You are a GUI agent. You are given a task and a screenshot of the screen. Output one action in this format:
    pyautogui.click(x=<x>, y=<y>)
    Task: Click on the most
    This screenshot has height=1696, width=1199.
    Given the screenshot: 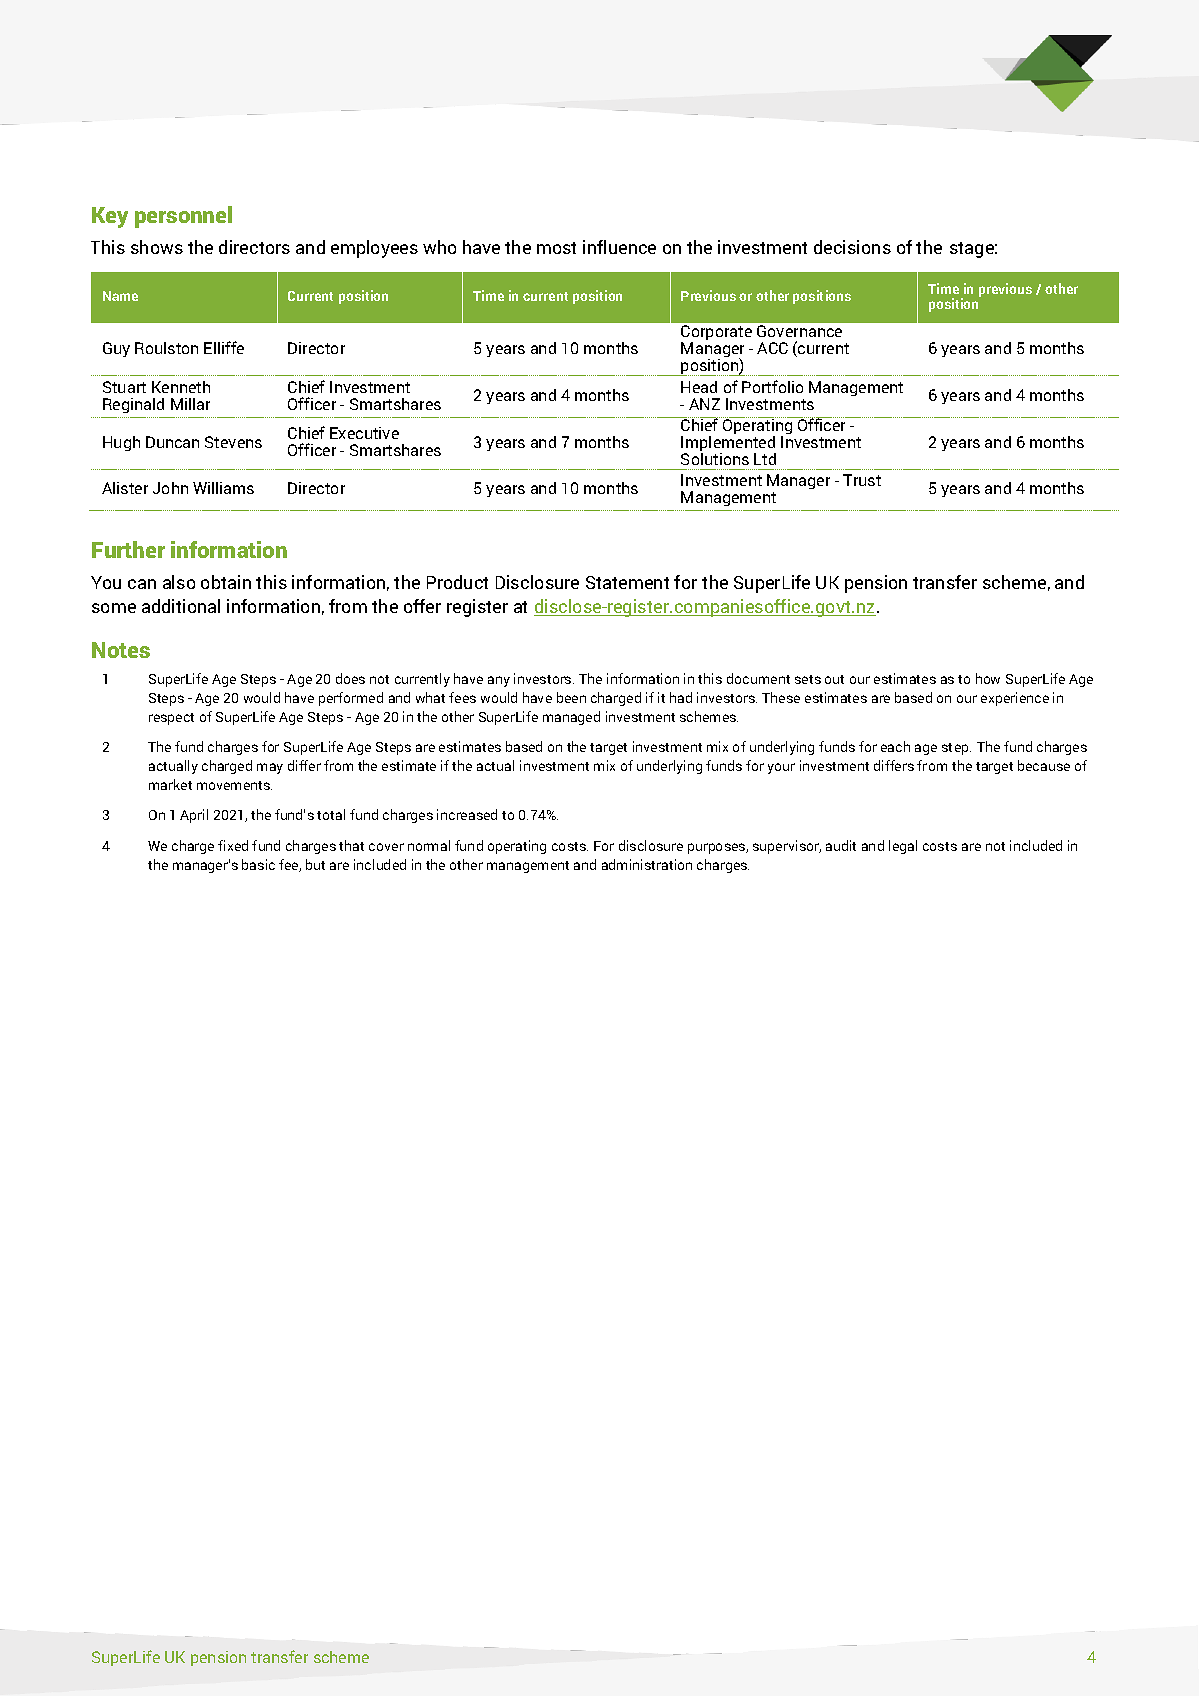 What is the action you would take?
    pyautogui.click(x=556, y=248)
